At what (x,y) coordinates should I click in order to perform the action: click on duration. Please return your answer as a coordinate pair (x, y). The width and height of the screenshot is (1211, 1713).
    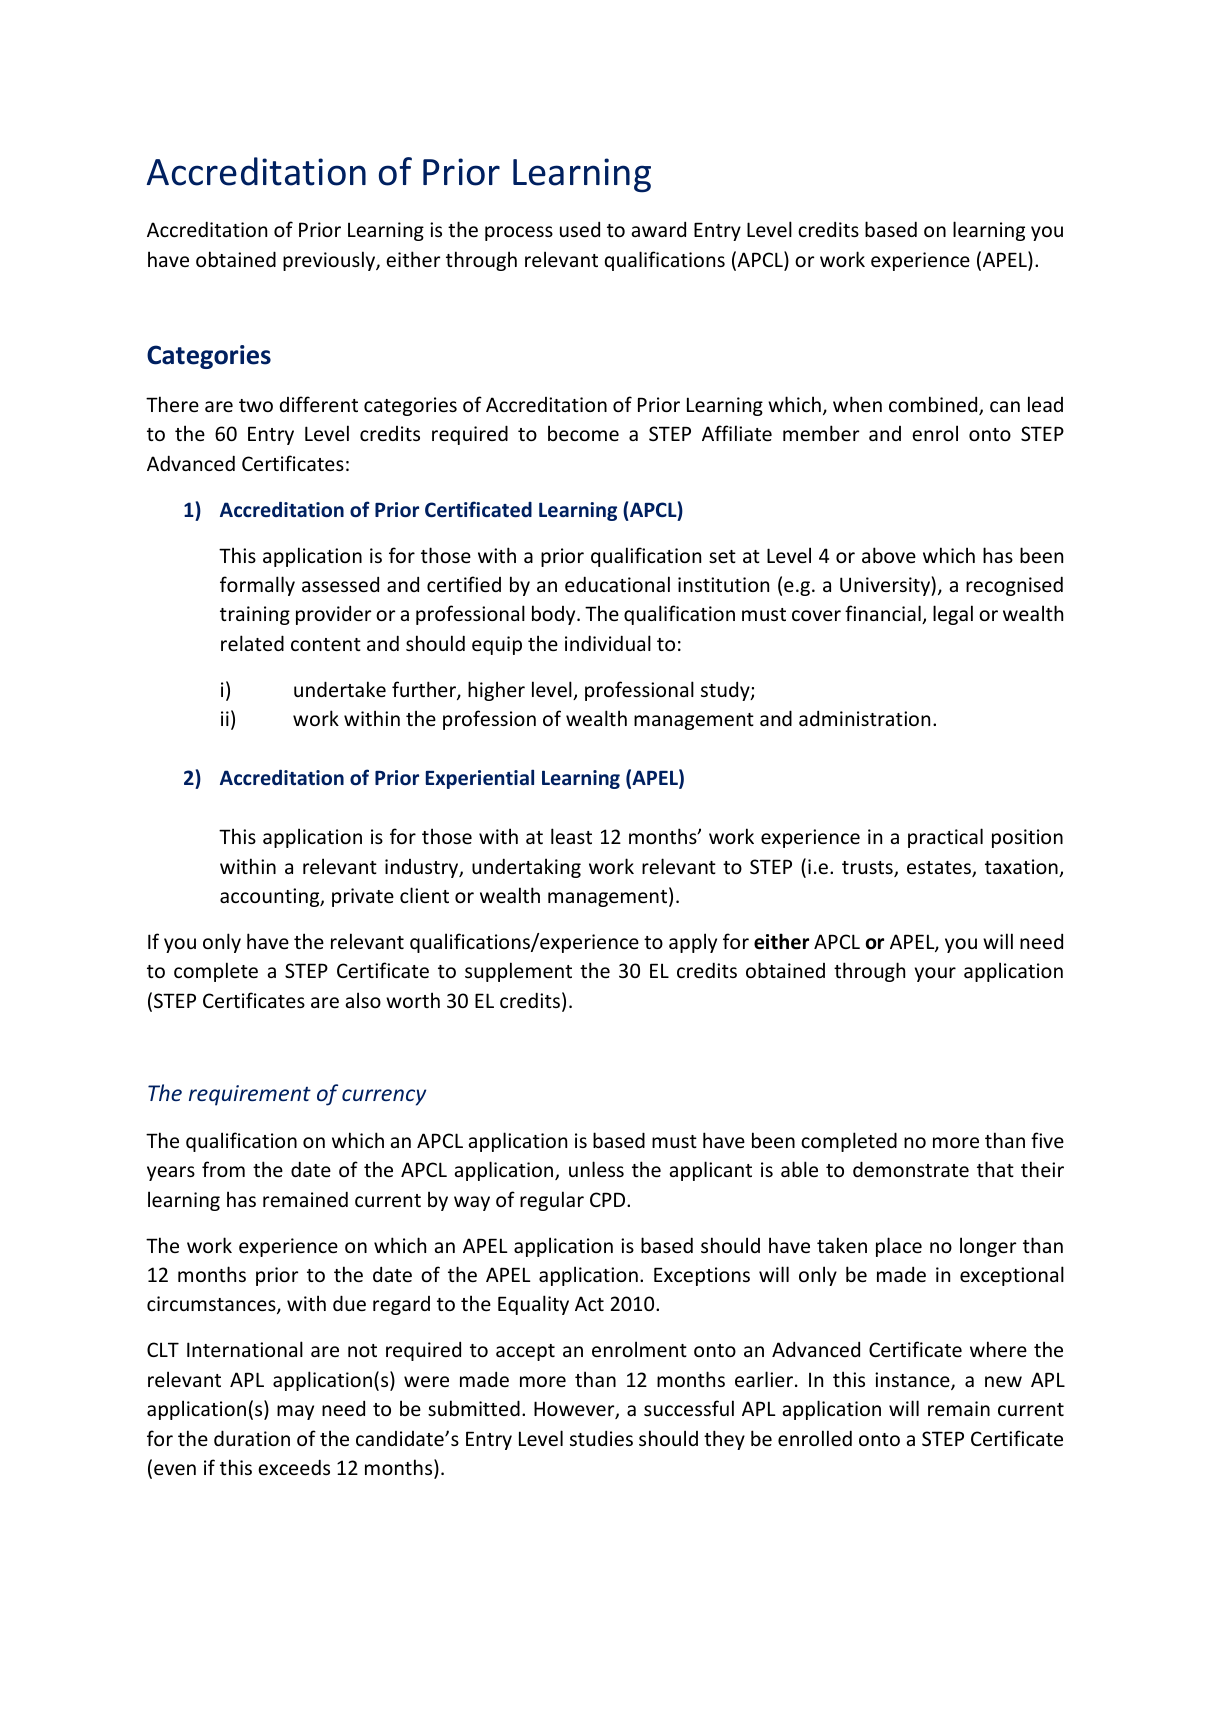
    Looking at the image, I should click on (252, 1438).
